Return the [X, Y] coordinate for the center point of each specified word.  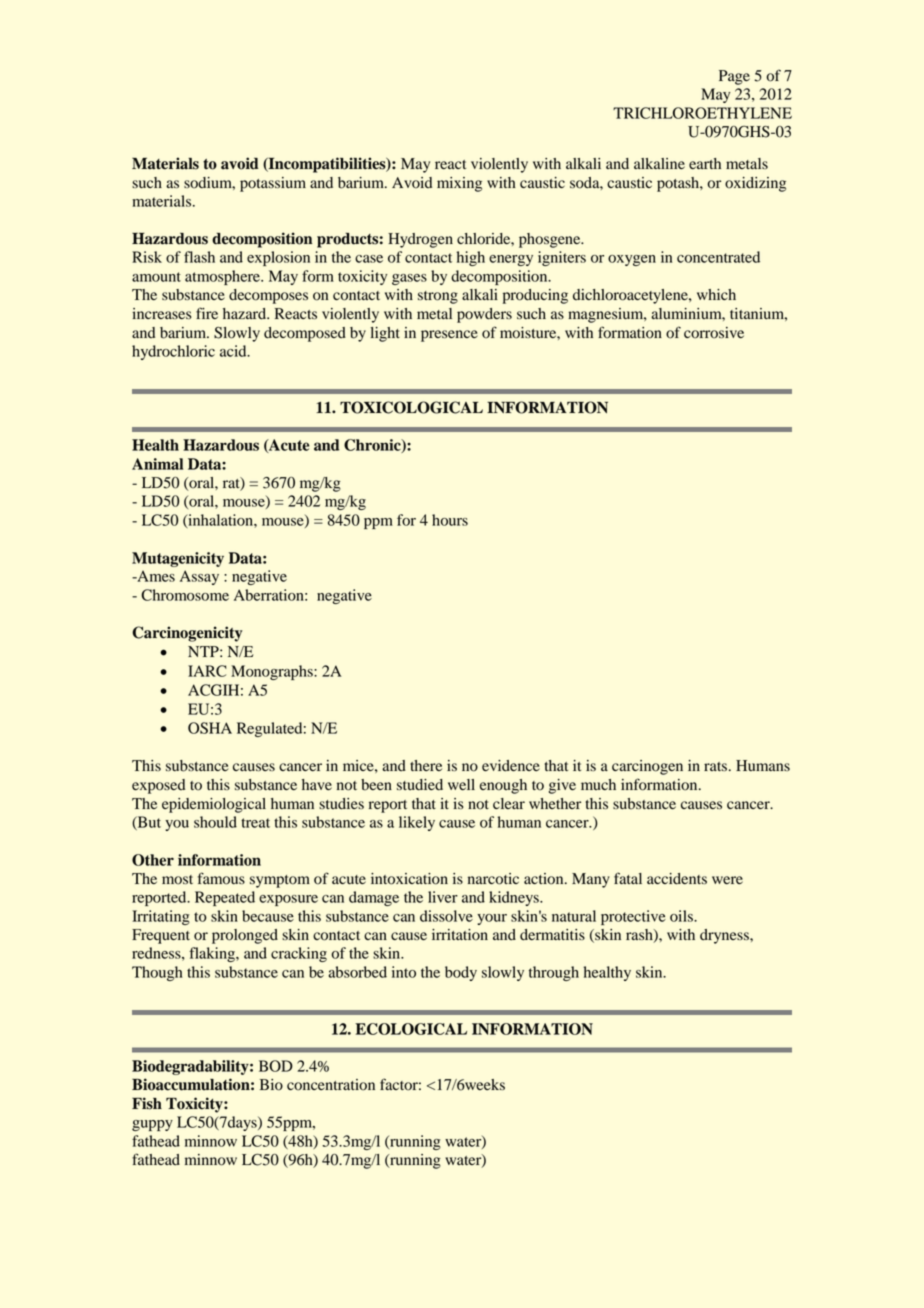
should [215, 822]
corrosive [714, 333]
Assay [199, 577]
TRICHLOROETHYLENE [702, 113]
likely [417, 823]
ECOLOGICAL [411, 1029]
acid [234, 351]
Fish [147, 1103]
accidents [677, 879]
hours [450, 520]
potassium [273, 184]
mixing [459, 184]
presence [449, 336]
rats [715, 767]
